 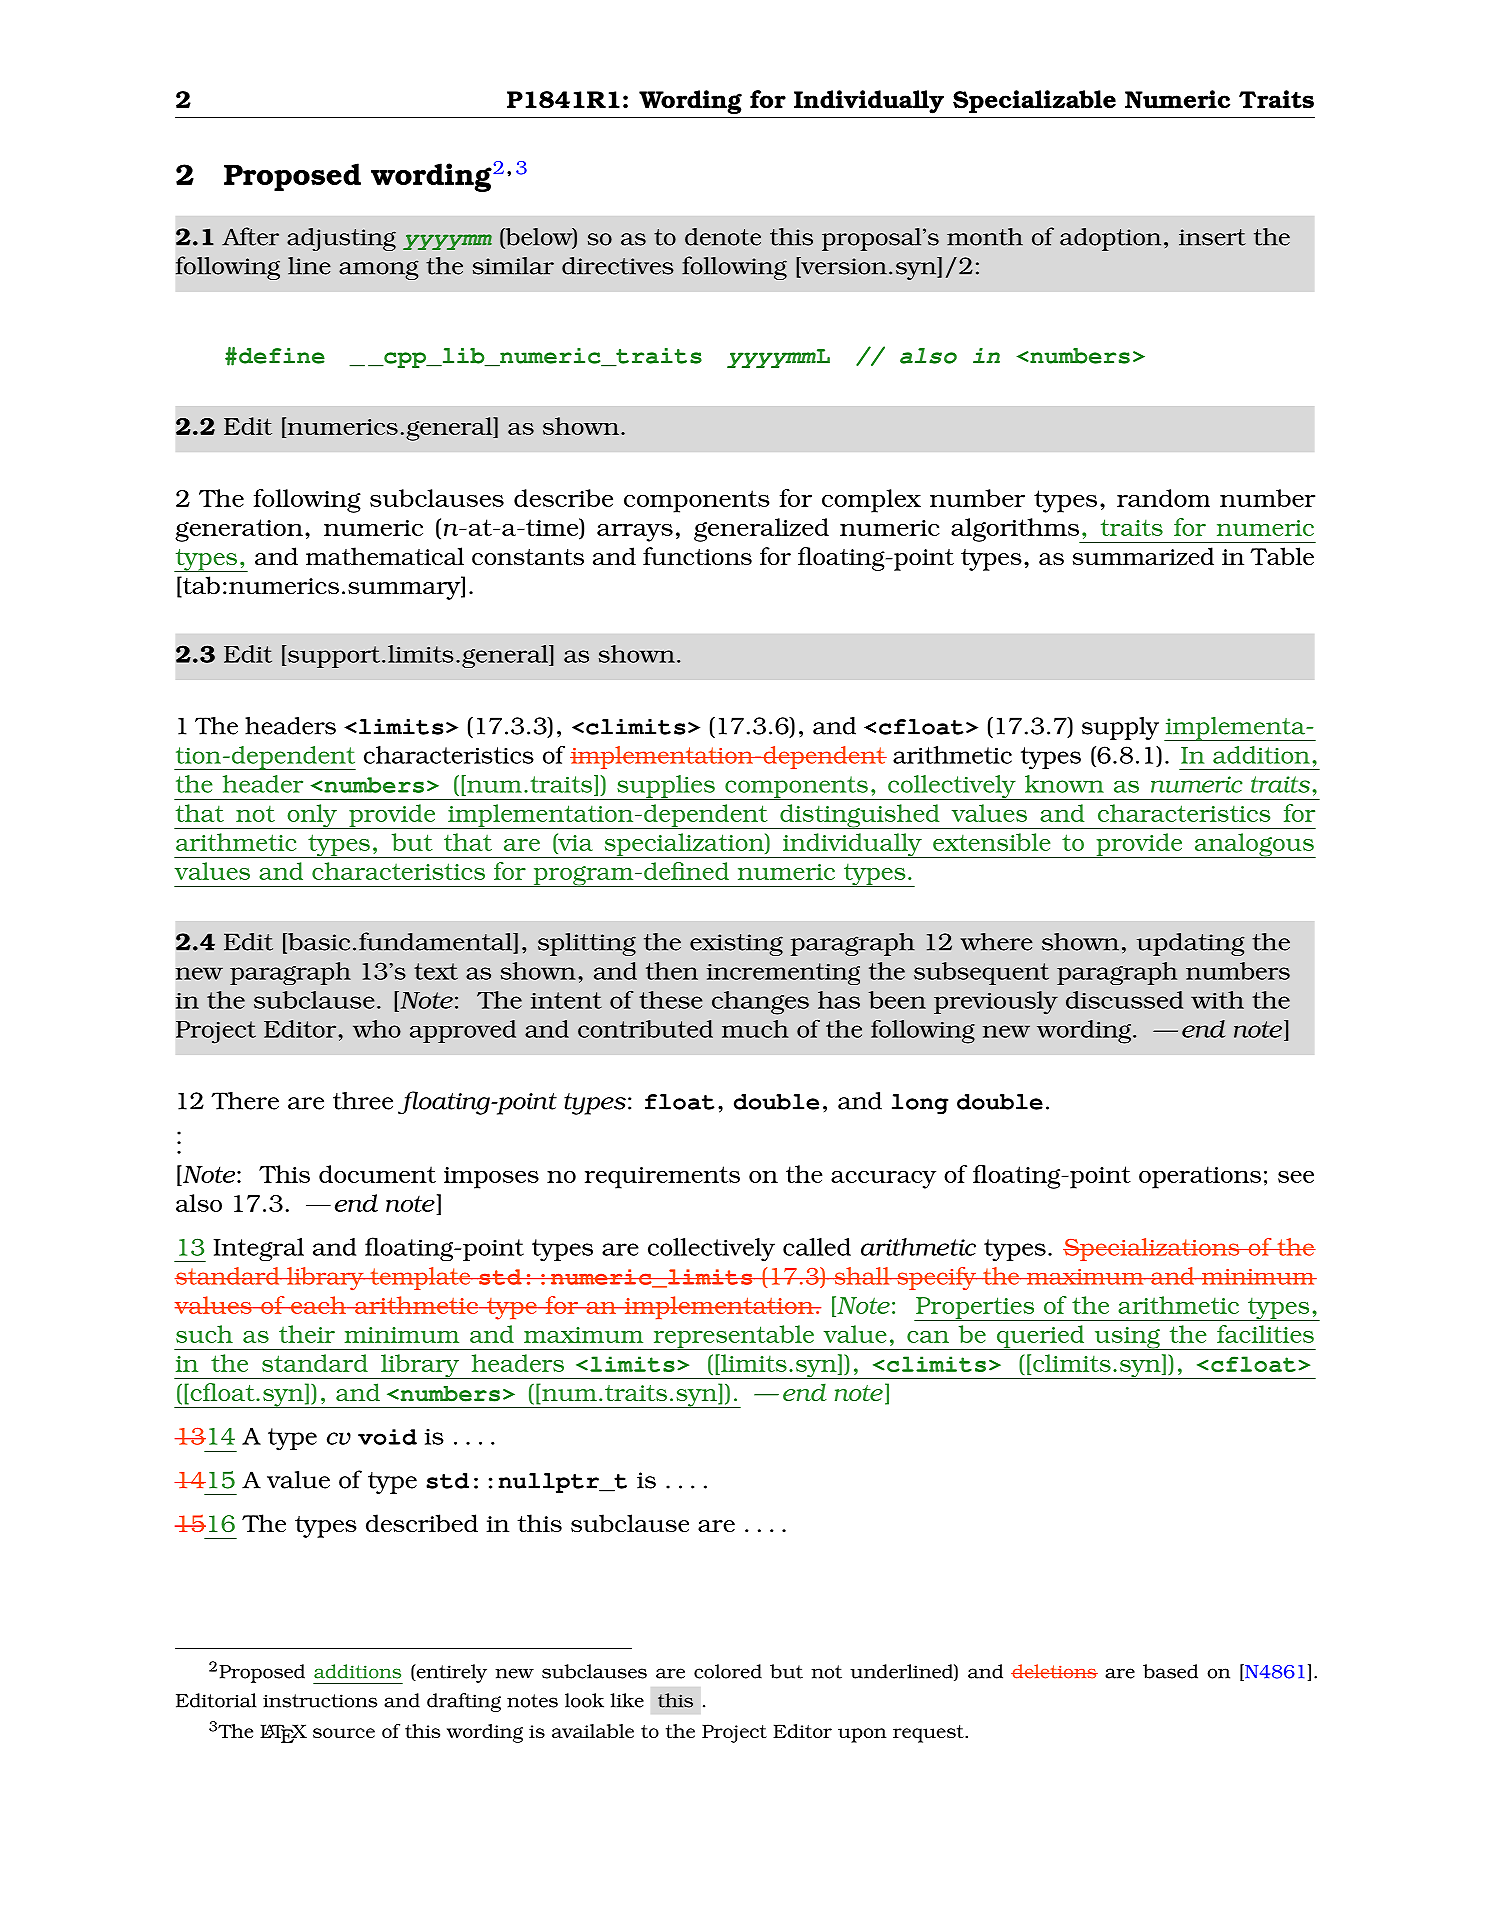 What do you see at coordinates (1212, 237) in the document?
I see `insert` at bounding box center [1212, 237].
